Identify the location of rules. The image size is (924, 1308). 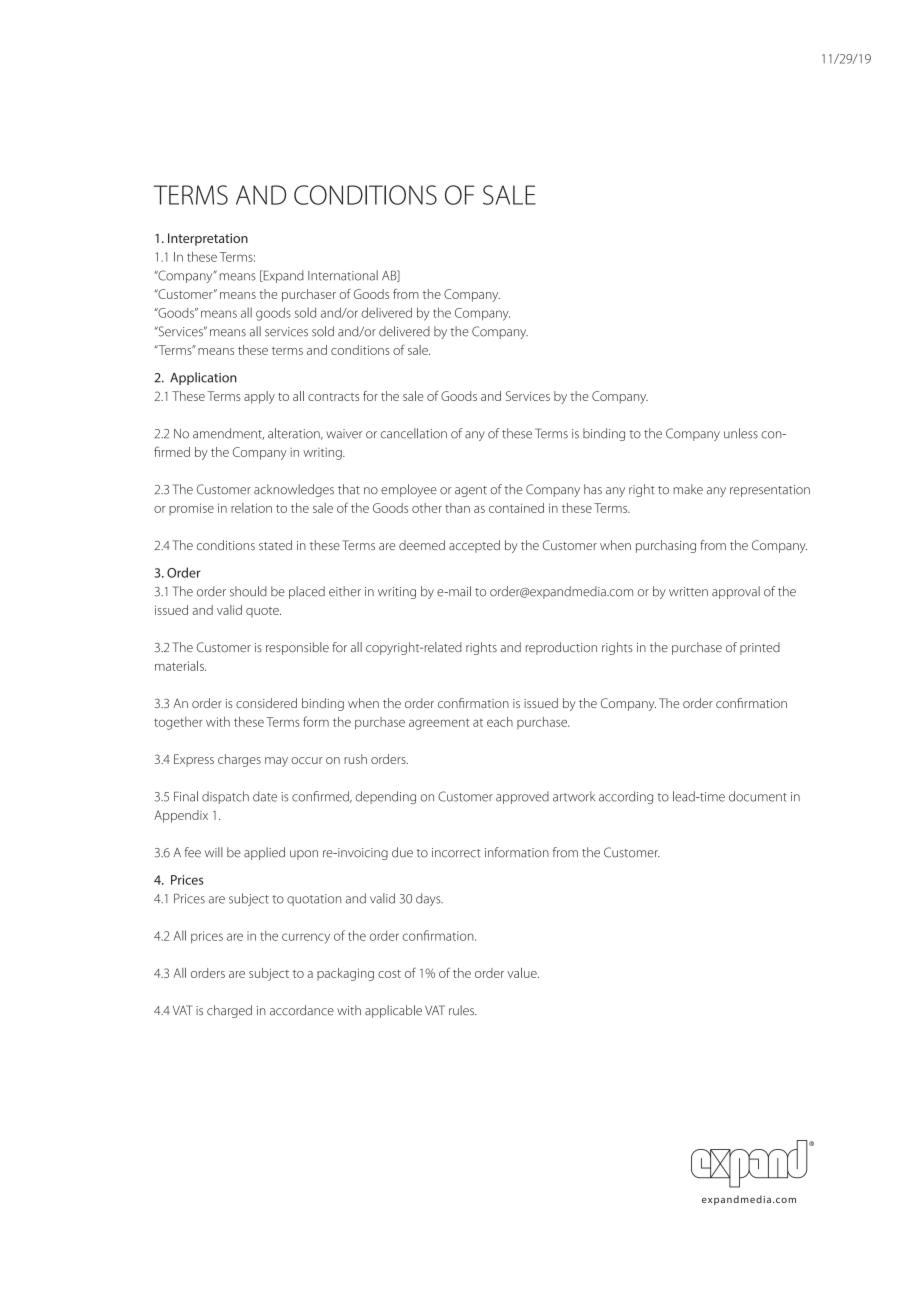
(462, 1010).
